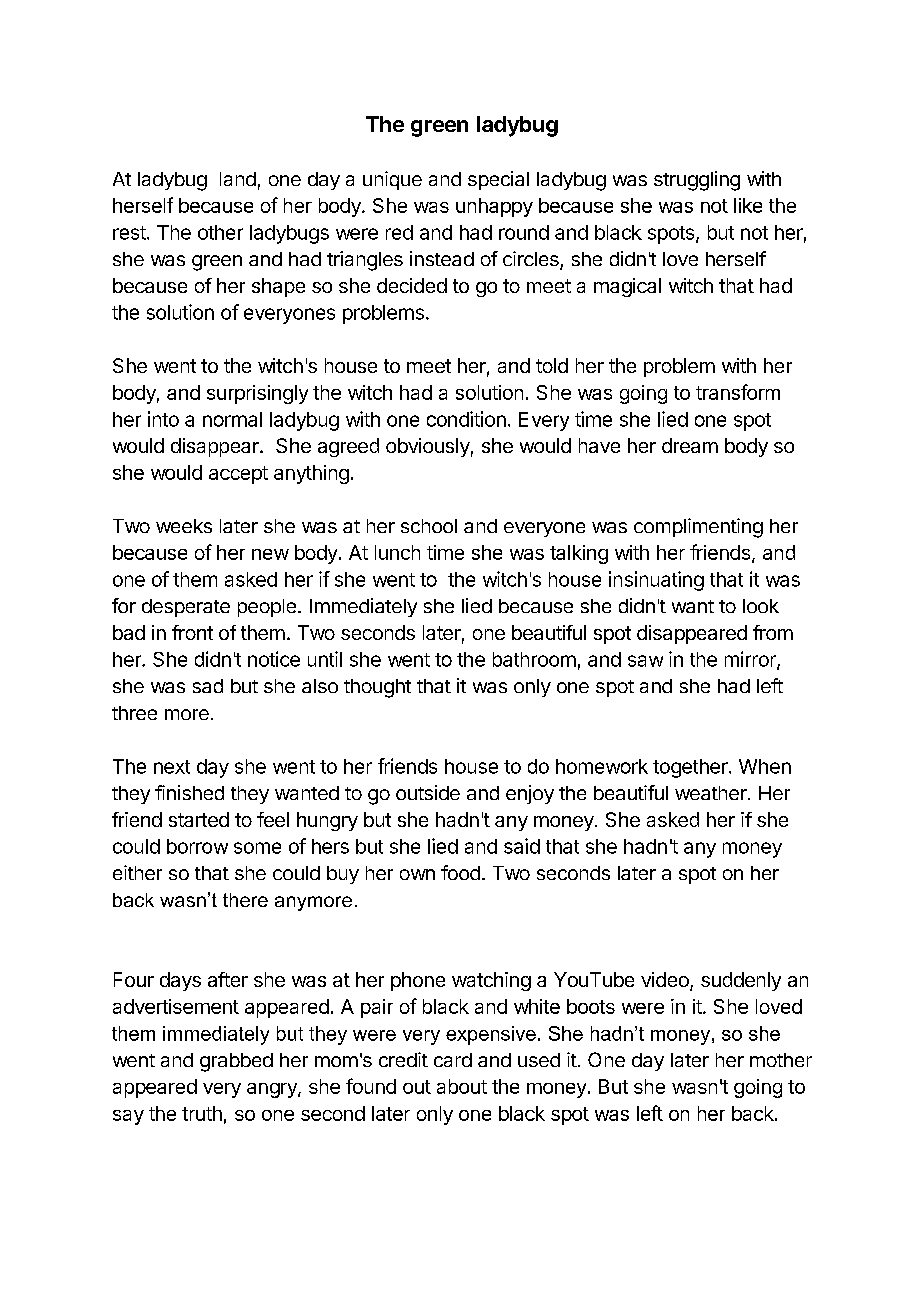 Image resolution: width=924 pixels, height=1307 pixels. I want to click on about, so click(462, 1086).
